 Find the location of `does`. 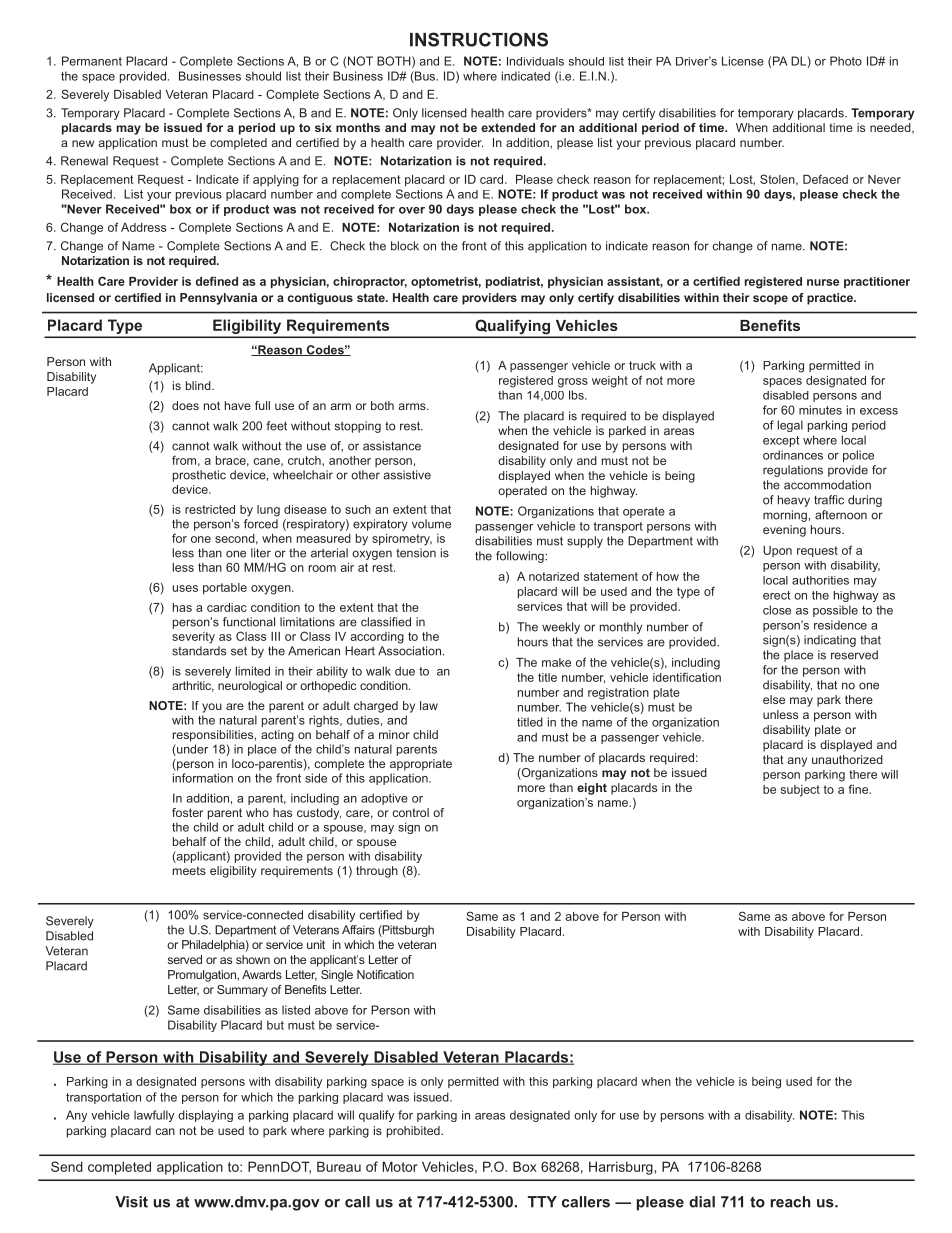

does is located at coordinates (185, 405).
